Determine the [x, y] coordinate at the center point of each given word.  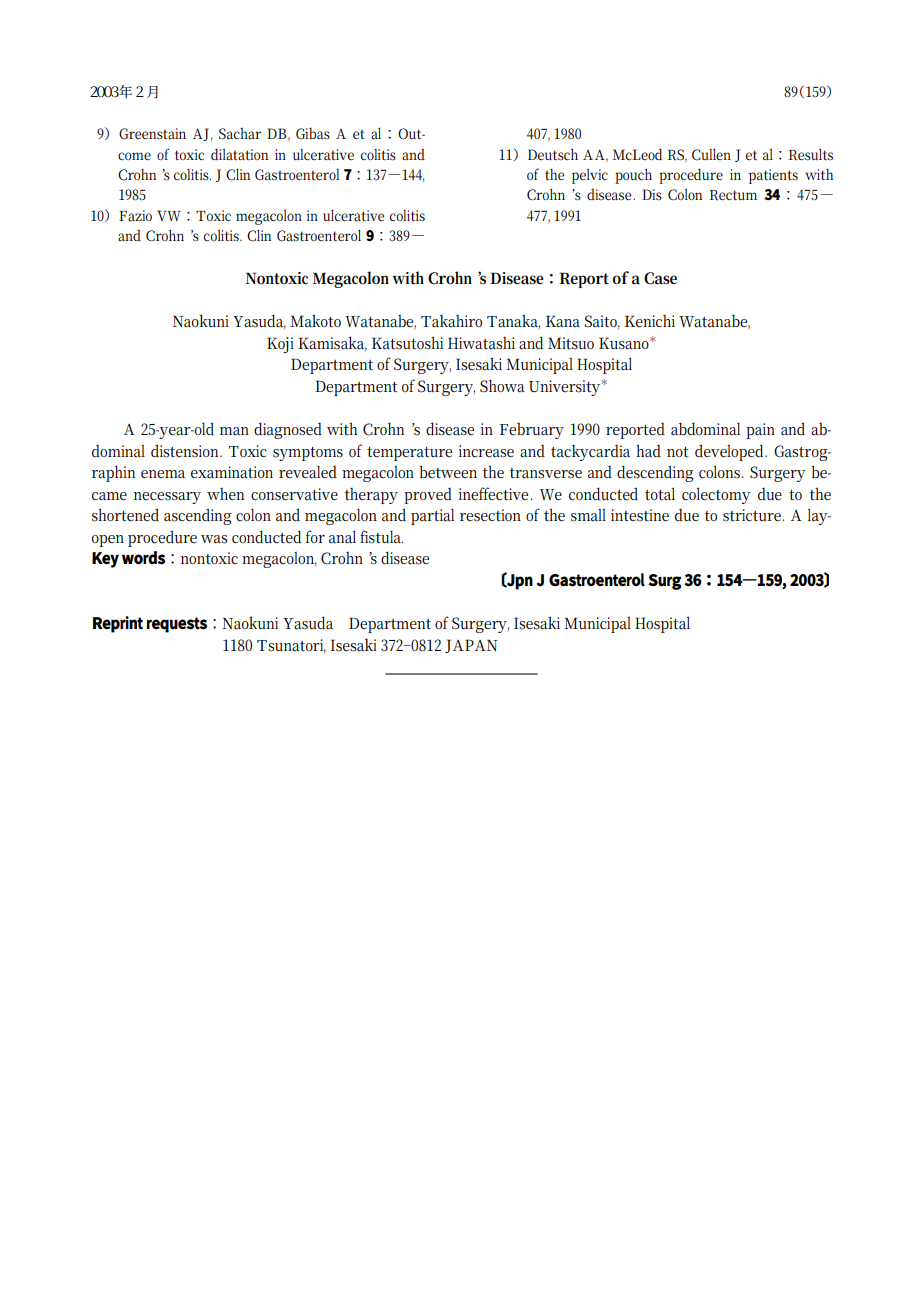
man [234, 431]
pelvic [590, 176]
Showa [502, 386]
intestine [640, 515]
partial [432, 516]
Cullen [711, 154]
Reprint [118, 624]
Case [660, 278]
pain [760, 431]
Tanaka [513, 321]
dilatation [239, 154]
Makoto [315, 321]
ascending [198, 516]
